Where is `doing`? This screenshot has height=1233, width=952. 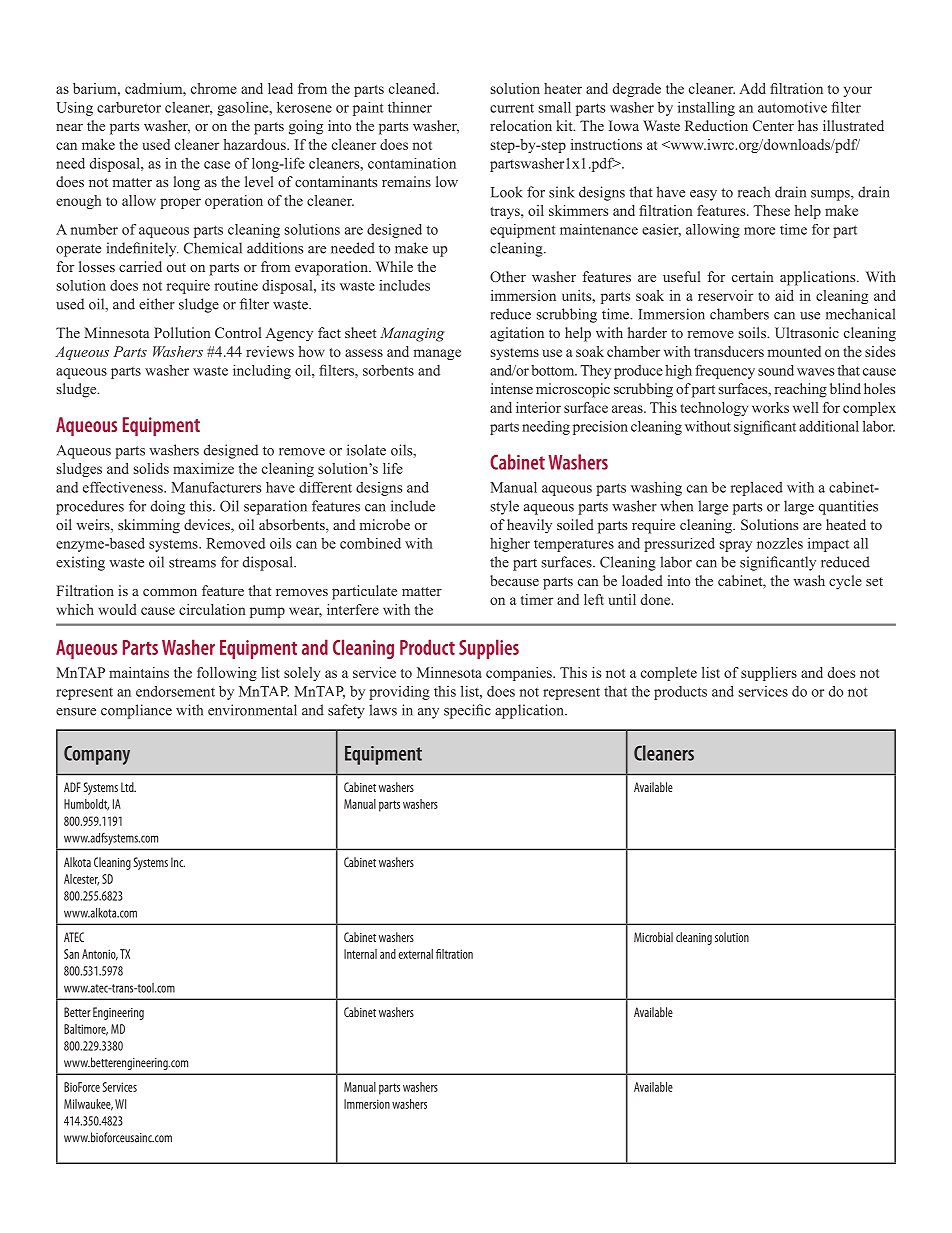 doing is located at coordinates (168, 507).
